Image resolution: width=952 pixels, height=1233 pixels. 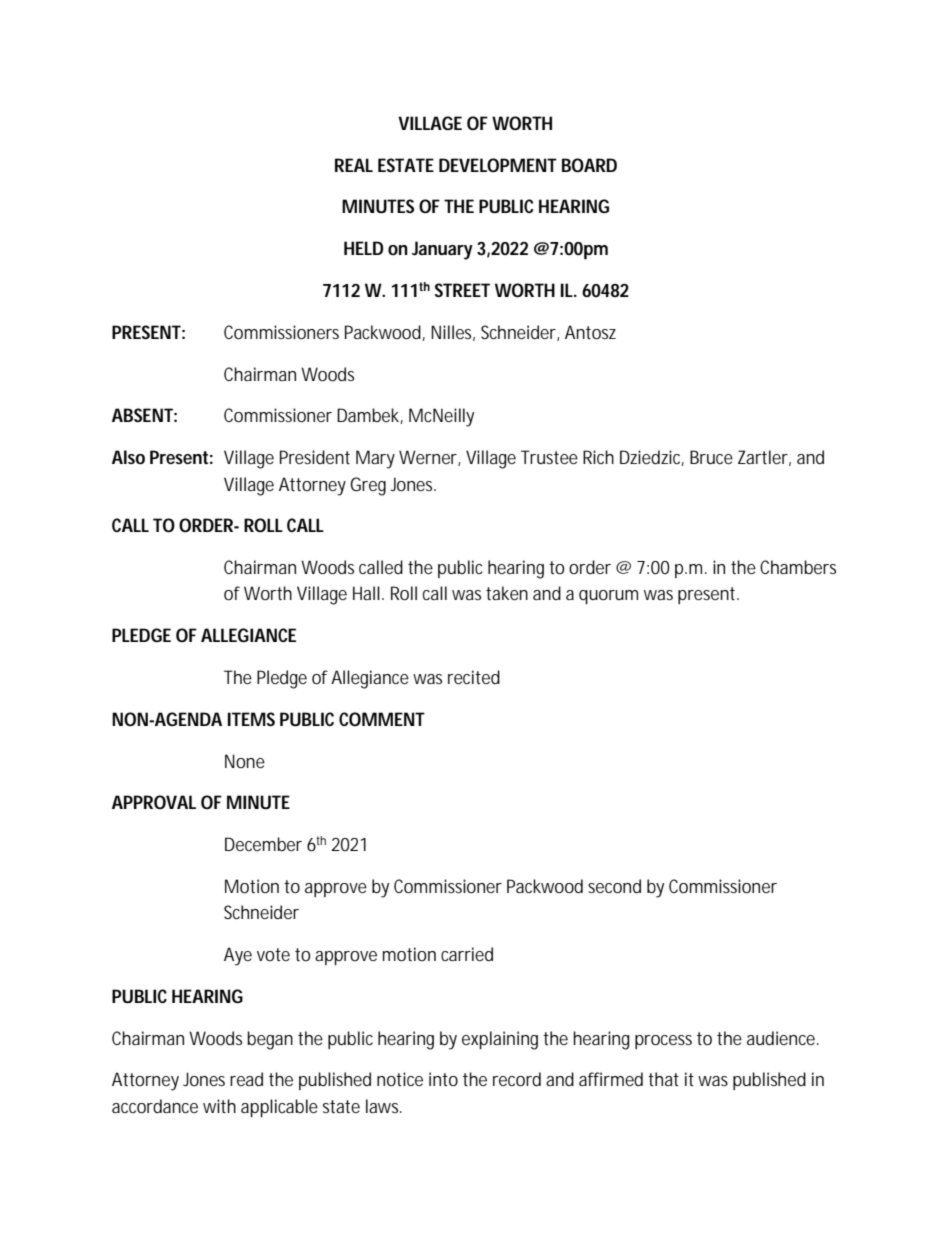 I want to click on Also, so click(x=128, y=457).
